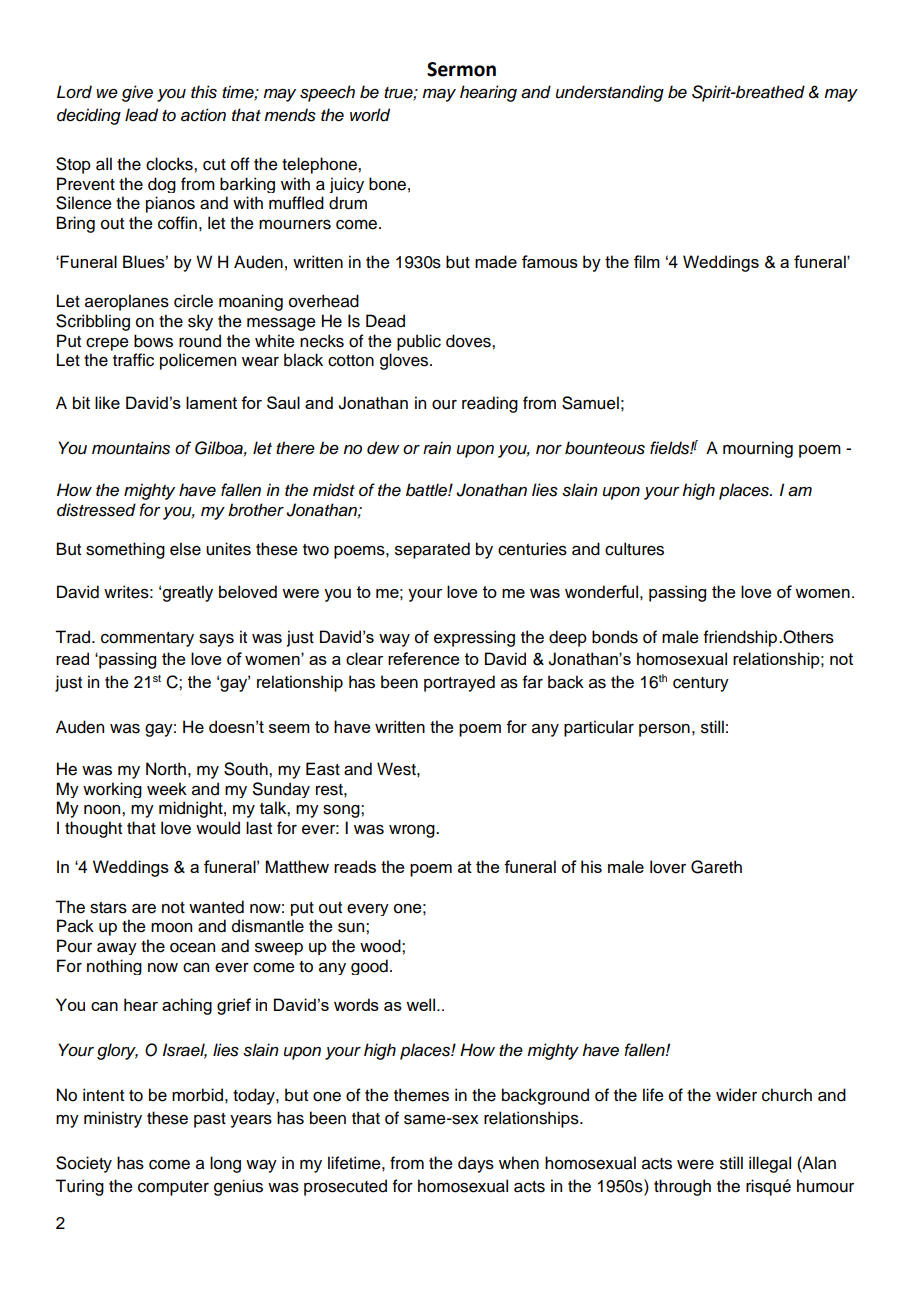  Describe the element at coordinates (758, 449) in the image. I see `mourning` at that location.
